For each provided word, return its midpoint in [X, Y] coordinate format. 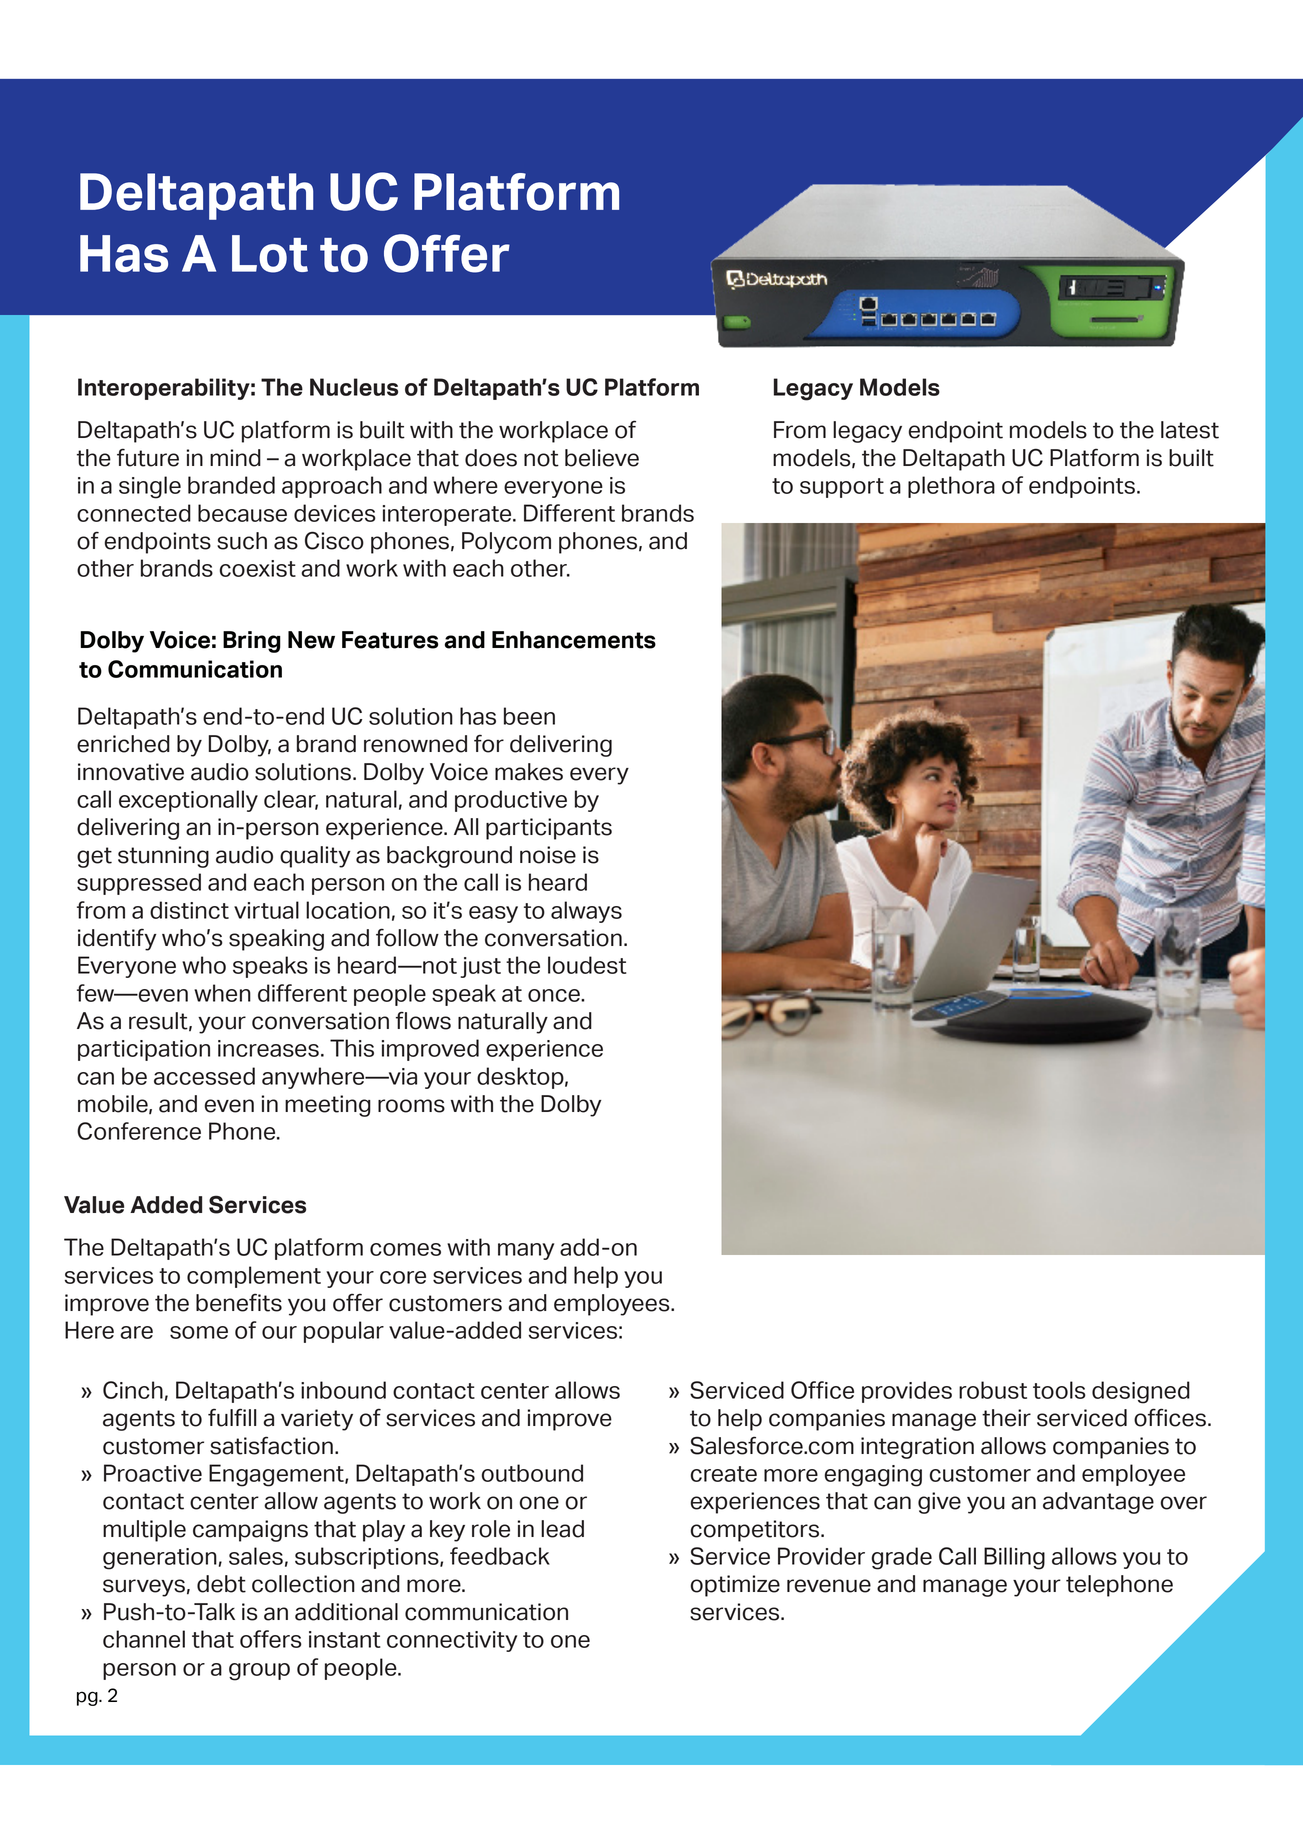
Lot [270, 254]
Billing [1014, 1558]
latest [1190, 430]
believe [602, 458]
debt [221, 1584]
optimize [735, 1586]
